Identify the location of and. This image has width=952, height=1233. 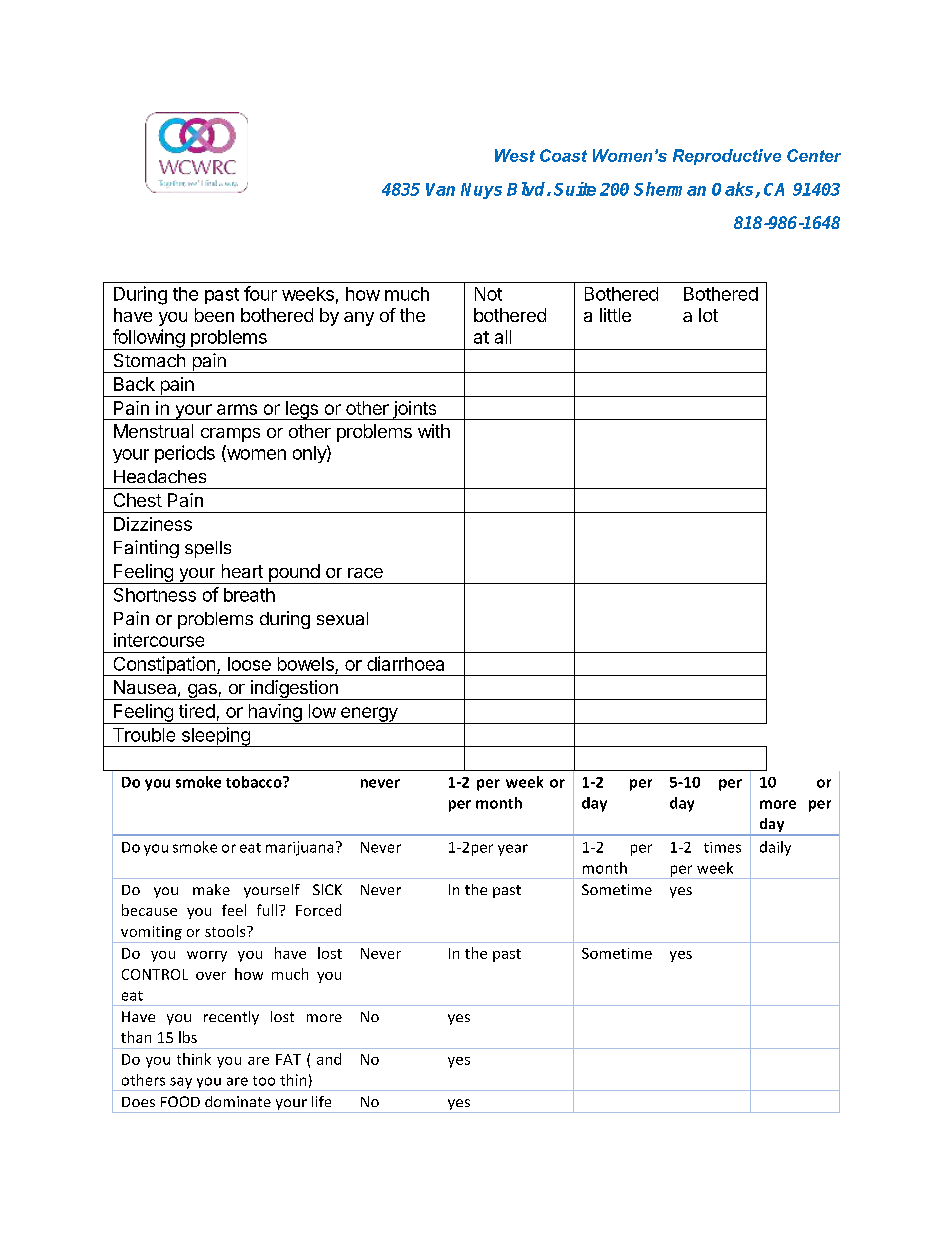
(329, 1059).
